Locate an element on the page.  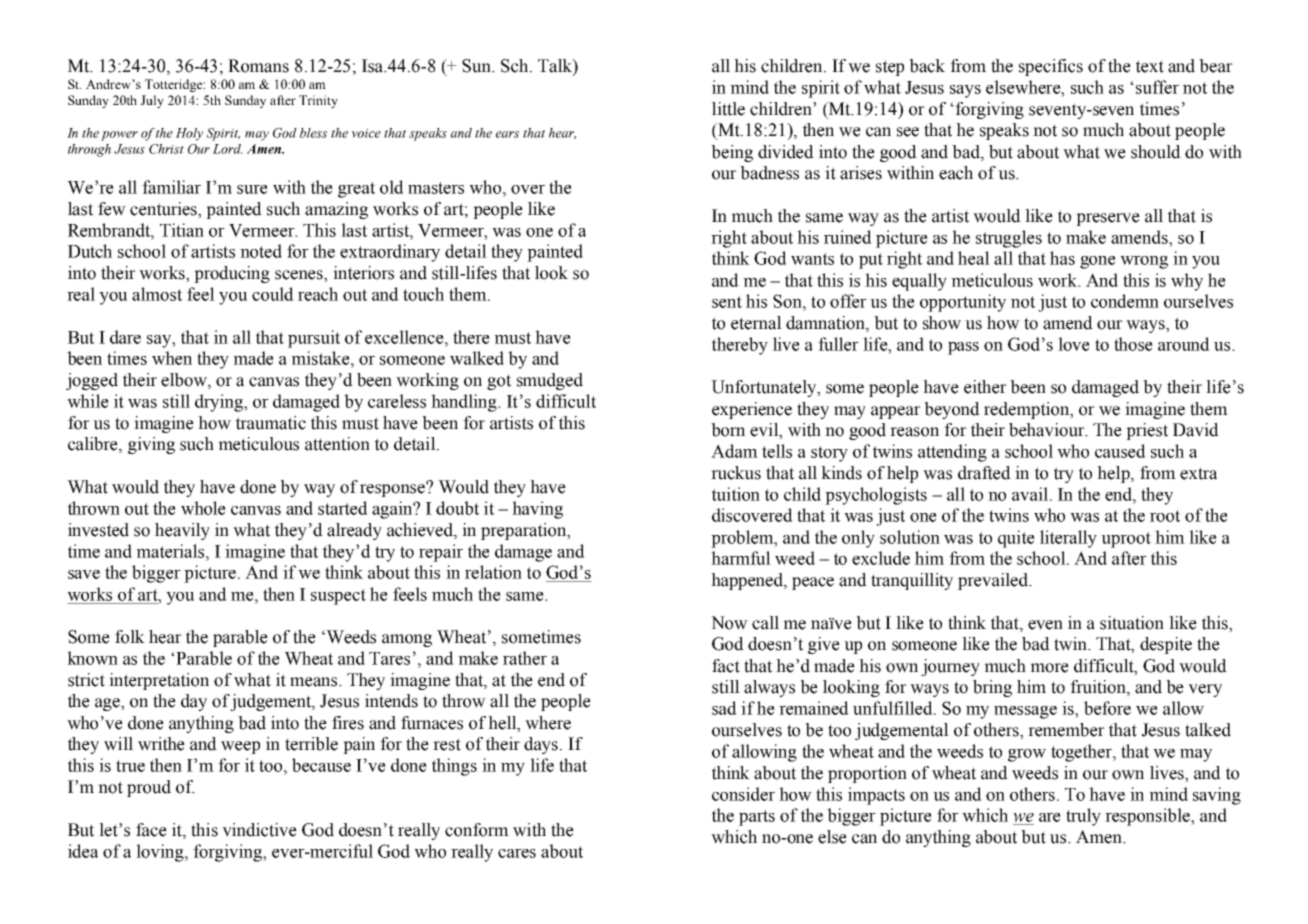
parts is located at coordinates (757, 818).
